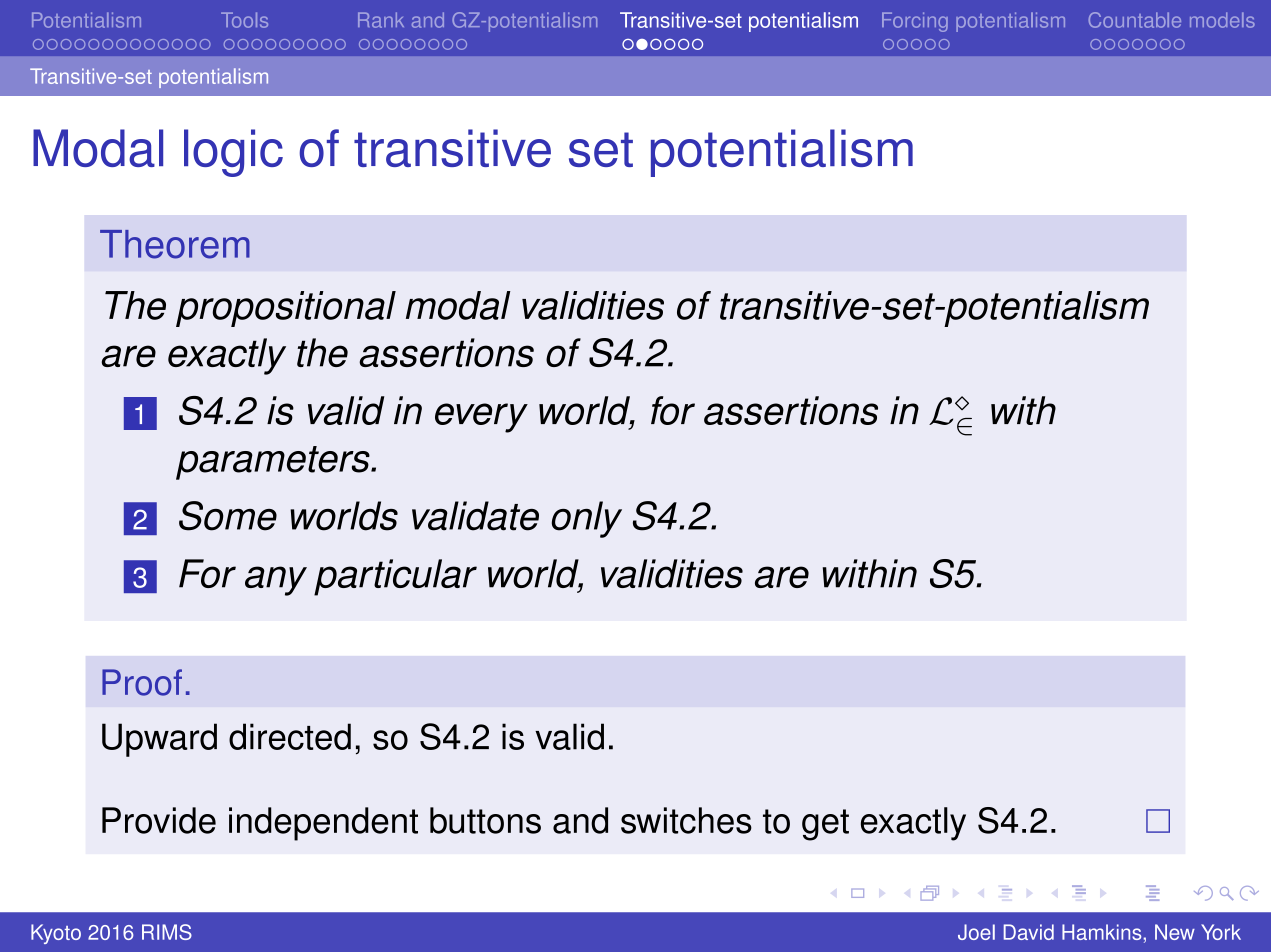 The image size is (1271, 952). I want to click on David, so click(1029, 932).
